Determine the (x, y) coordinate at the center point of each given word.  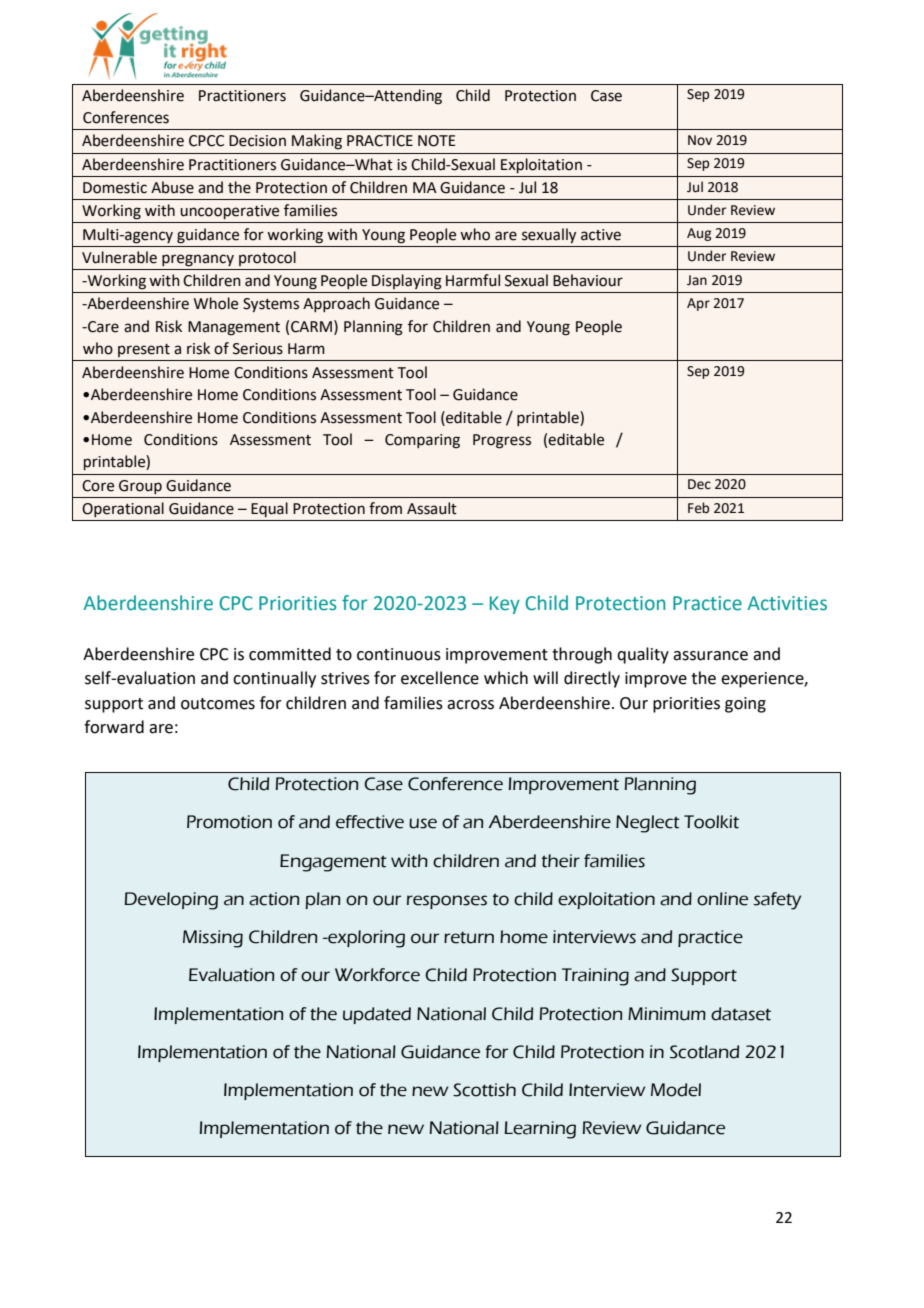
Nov (700, 140)
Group (140, 487)
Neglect (648, 824)
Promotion (229, 822)
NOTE (437, 141)
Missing (213, 939)
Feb (698, 508)
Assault (432, 508)
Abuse (172, 187)
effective (370, 822)
